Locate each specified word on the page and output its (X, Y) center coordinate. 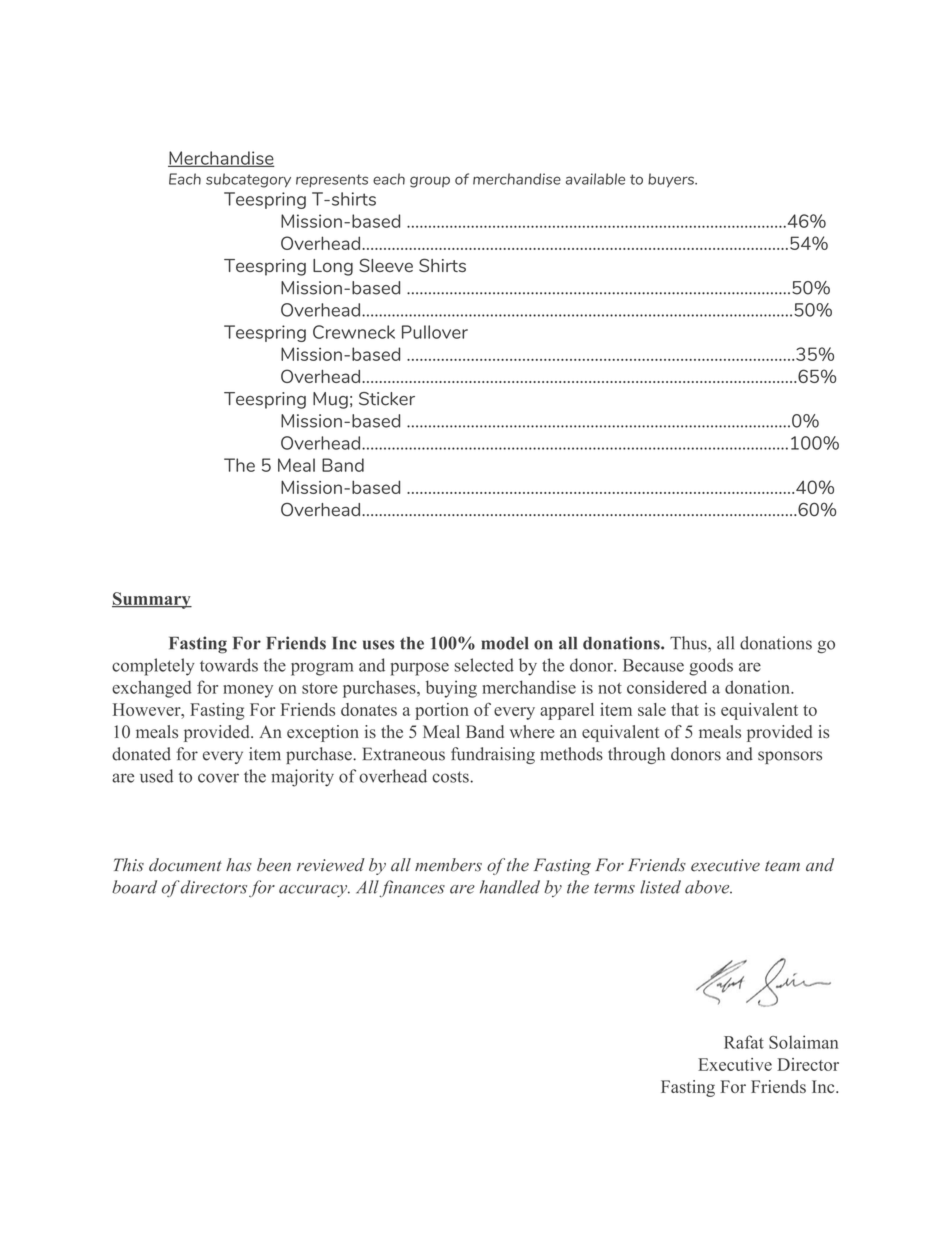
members (448, 865)
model (505, 643)
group (430, 182)
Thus (689, 643)
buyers (672, 180)
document (185, 865)
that (685, 709)
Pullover (435, 332)
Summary (152, 600)
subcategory (248, 180)
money (248, 691)
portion (442, 711)
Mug (330, 400)
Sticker (387, 399)
